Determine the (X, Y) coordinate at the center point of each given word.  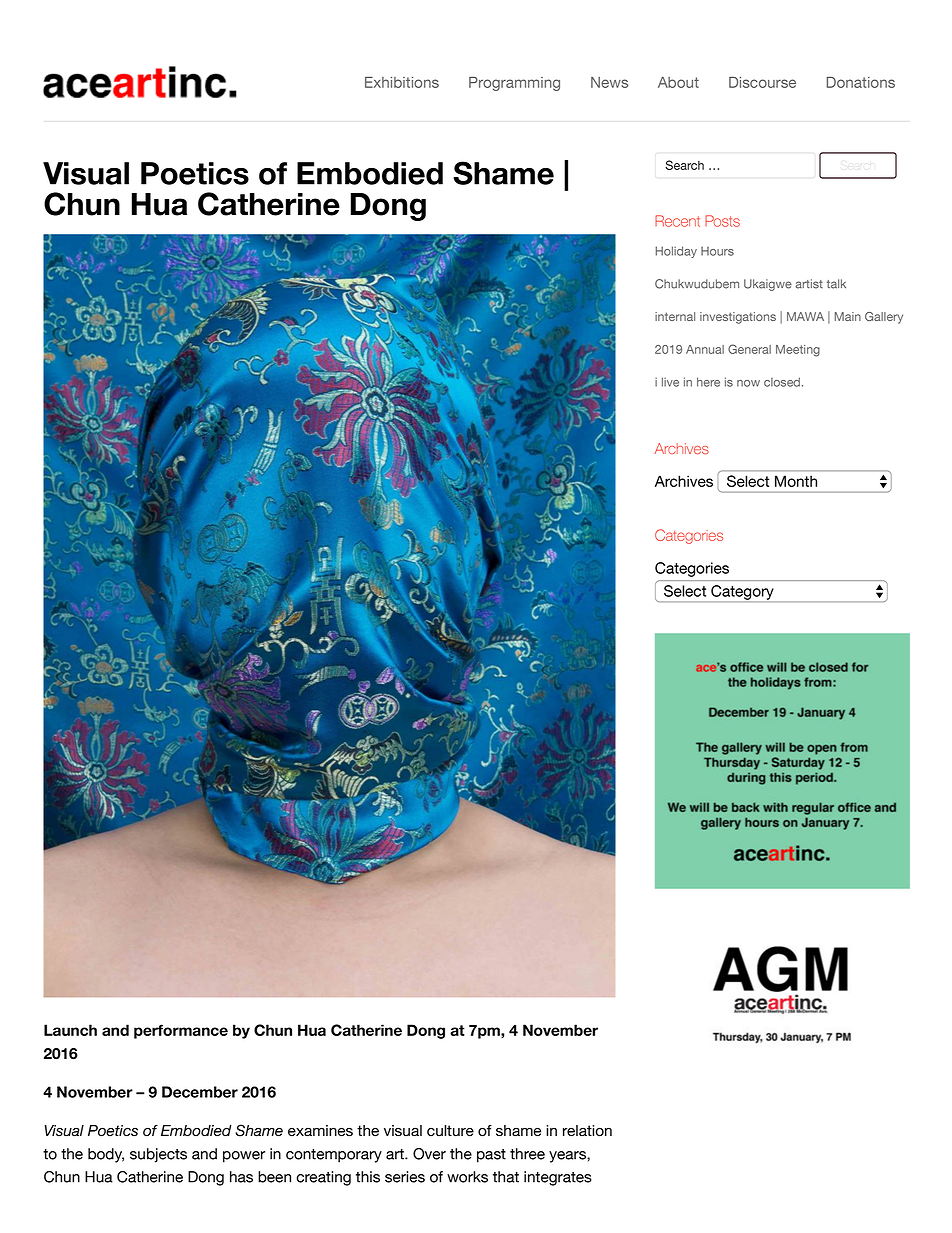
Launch (70, 1030)
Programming (514, 84)
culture (450, 1131)
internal (675, 316)
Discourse (762, 82)
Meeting (798, 351)
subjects (158, 1155)
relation (587, 1131)
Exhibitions (402, 82)
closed (783, 382)
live (670, 382)
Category (742, 592)
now (748, 383)
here (708, 382)
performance (181, 1031)
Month (796, 481)
